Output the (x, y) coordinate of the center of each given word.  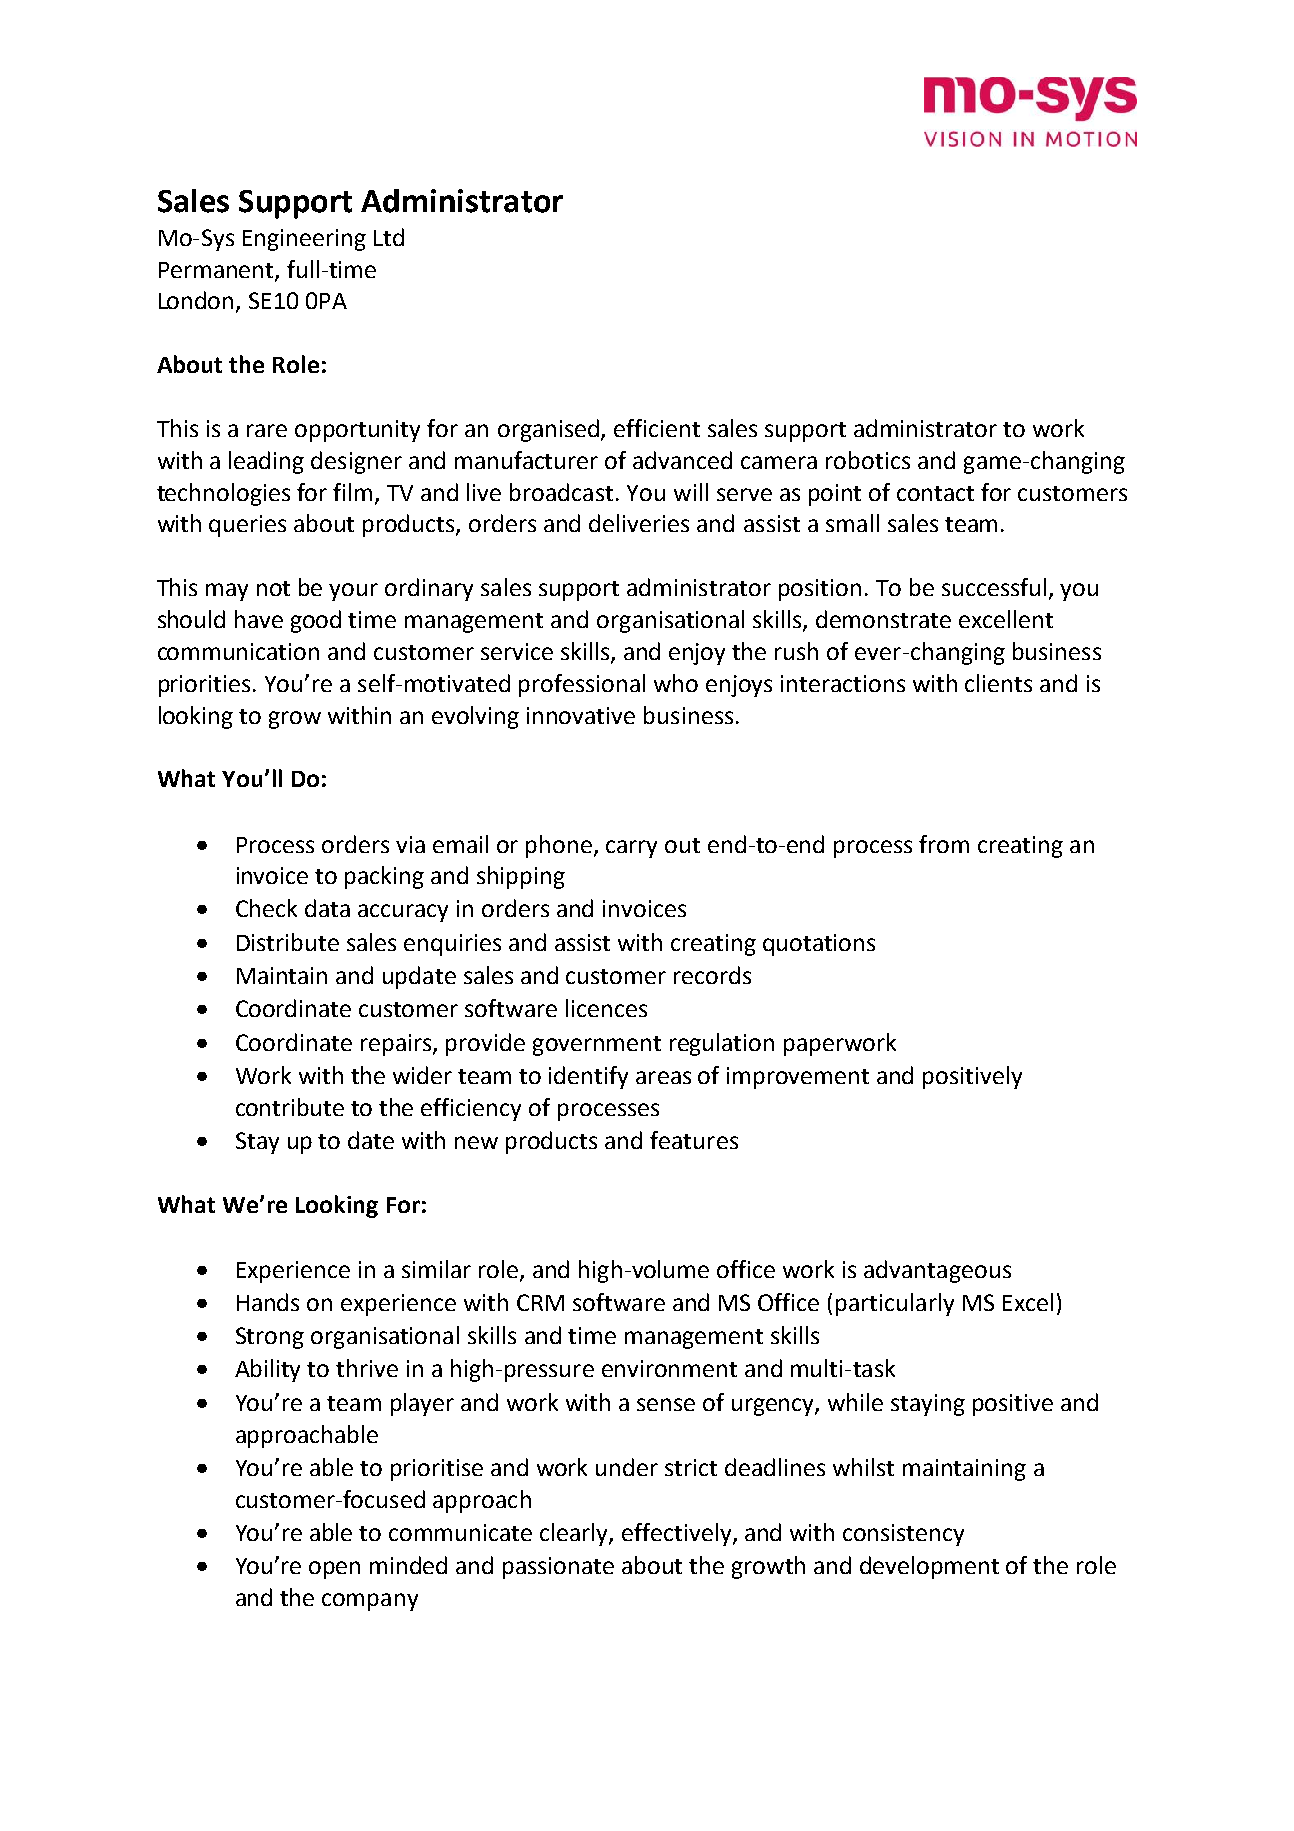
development (929, 1567)
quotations (819, 945)
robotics (868, 460)
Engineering (304, 240)
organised (550, 430)
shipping (521, 877)
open (334, 1570)
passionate (558, 1568)
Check (266, 908)
